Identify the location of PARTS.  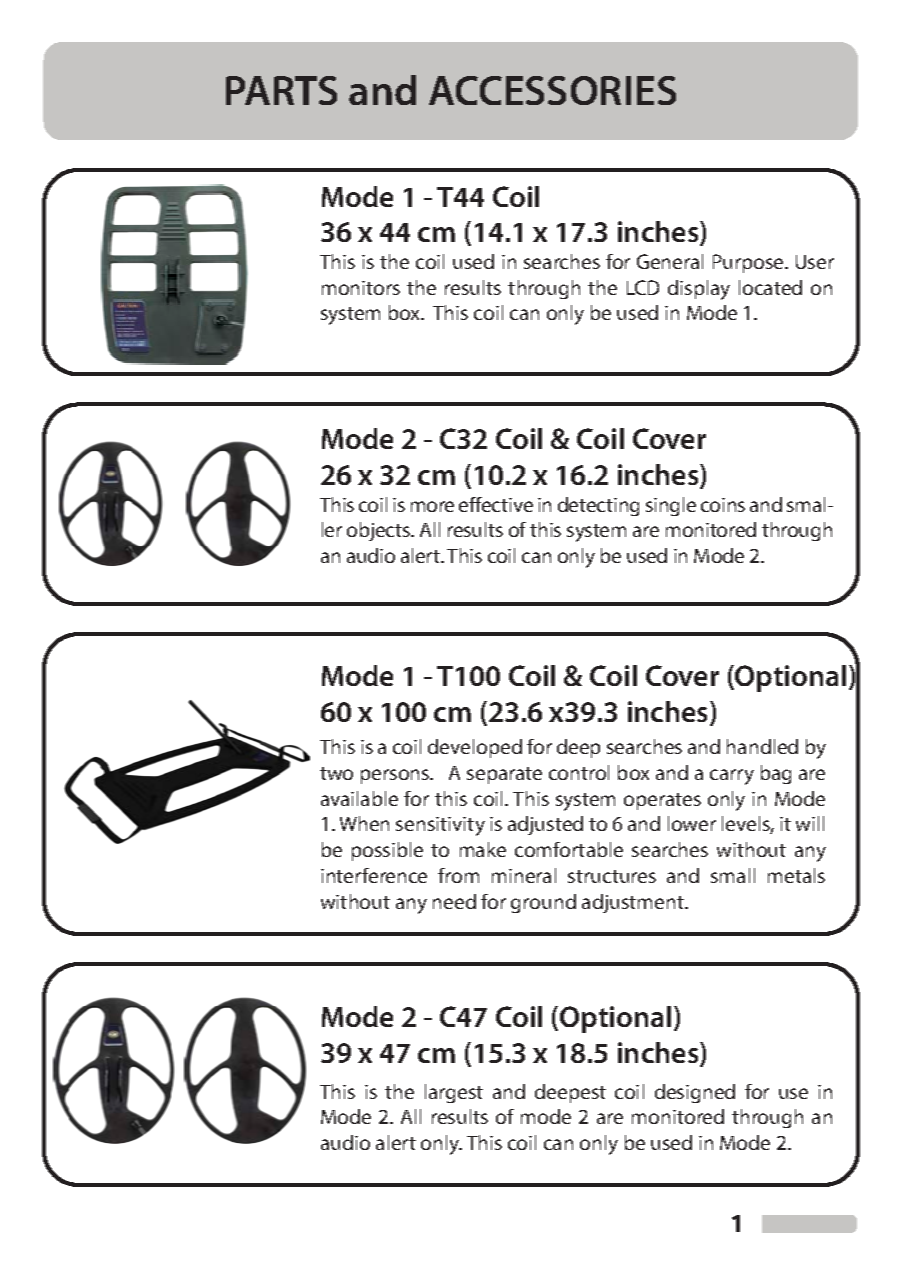
(281, 90).
